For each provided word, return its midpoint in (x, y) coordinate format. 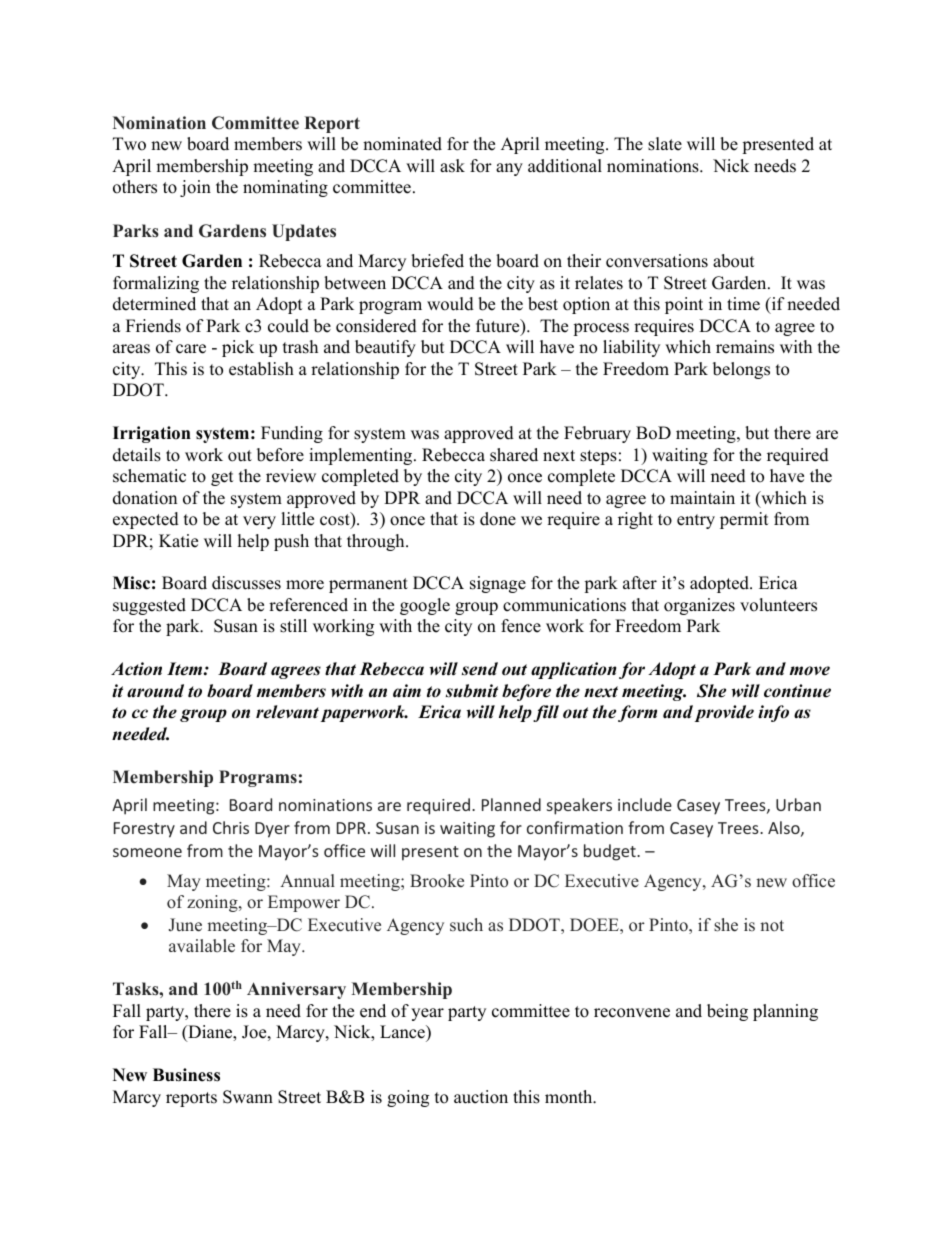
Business (186, 1075)
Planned (511, 804)
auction (481, 1097)
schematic (149, 476)
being (727, 1012)
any (509, 169)
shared (514, 455)
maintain (702, 497)
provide (724, 713)
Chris (231, 827)
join (195, 188)
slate (665, 144)
